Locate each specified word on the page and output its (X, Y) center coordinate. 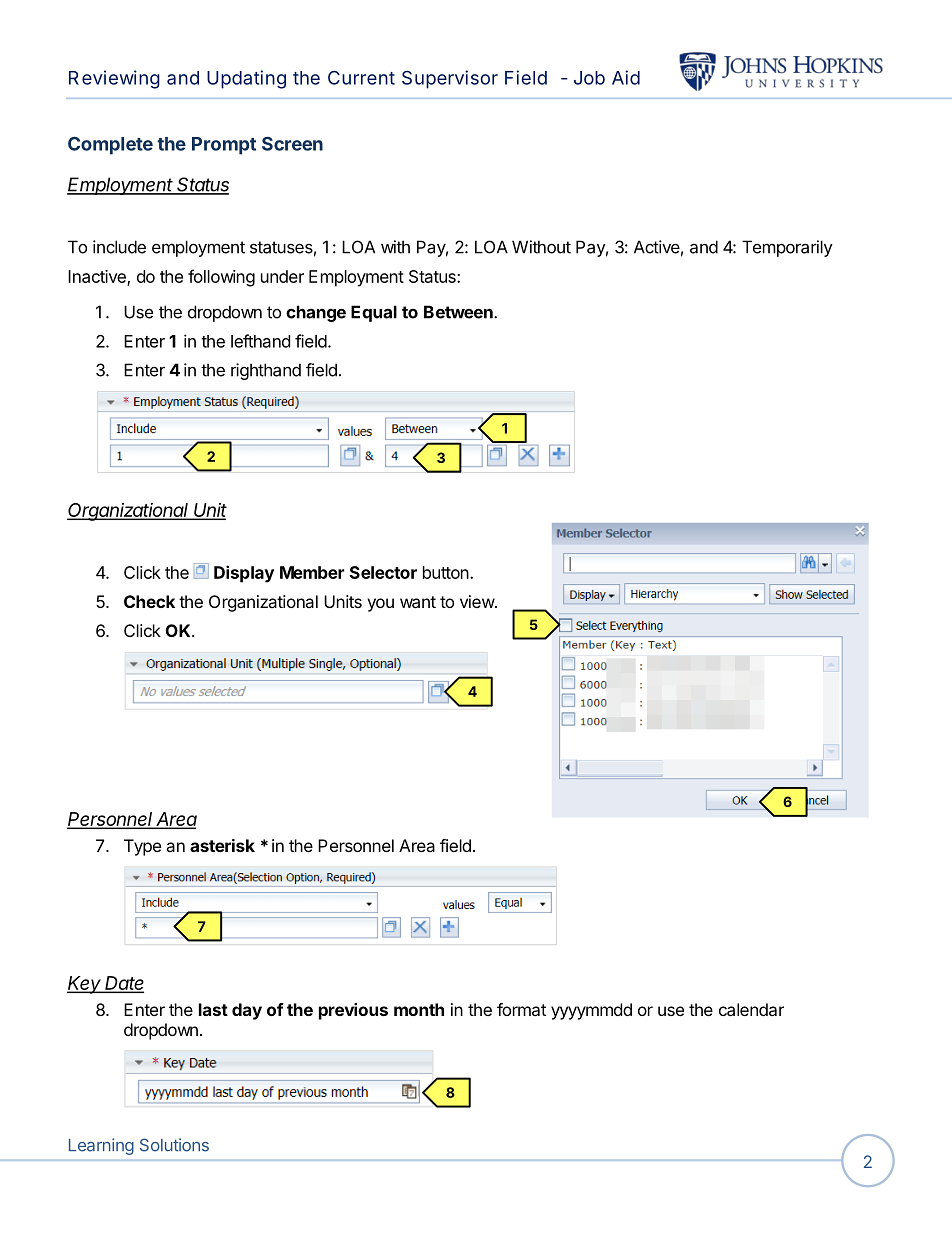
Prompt (224, 146)
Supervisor (450, 79)
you (380, 605)
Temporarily (787, 248)
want (418, 602)
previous (353, 1011)
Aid (626, 77)
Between (459, 312)
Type (142, 847)
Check (149, 601)
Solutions (174, 1145)
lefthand (260, 341)
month (419, 1009)
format (521, 1009)
